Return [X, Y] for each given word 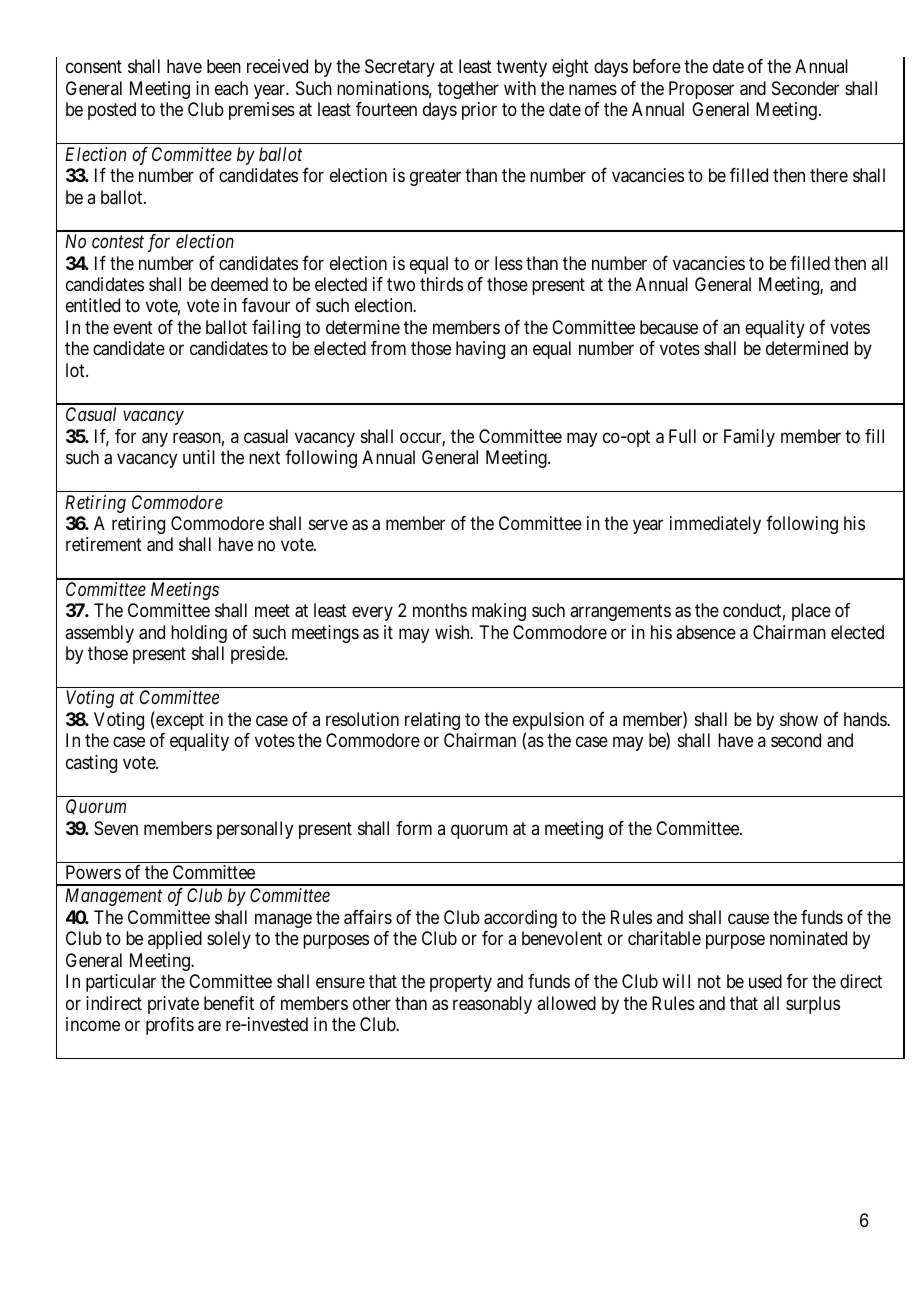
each [231, 88]
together [468, 90]
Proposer [701, 90]
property [461, 983]
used [765, 981]
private [173, 1005]
